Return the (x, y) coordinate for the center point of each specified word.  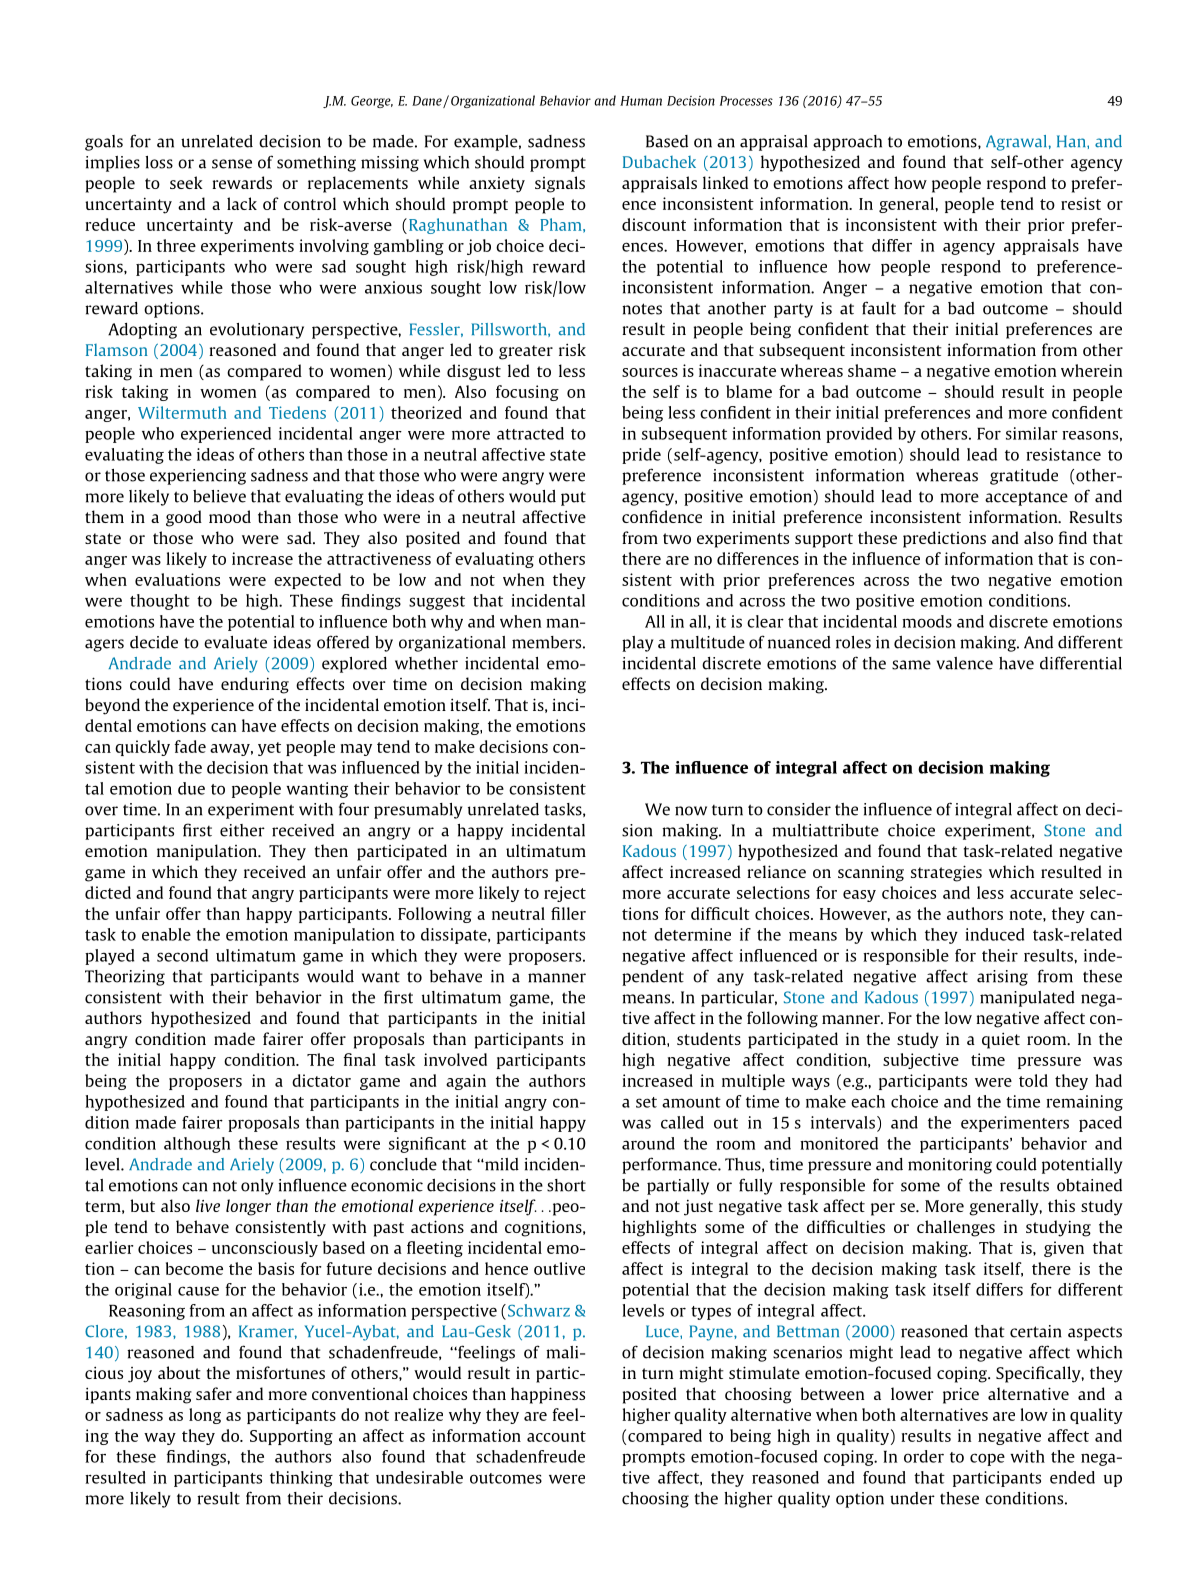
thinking (301, 1479)
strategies (946, 873)
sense (232, 164)
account (556, 1436)
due (191, 788)
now (691, 811)
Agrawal (1016, 143)
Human (641, 101)
